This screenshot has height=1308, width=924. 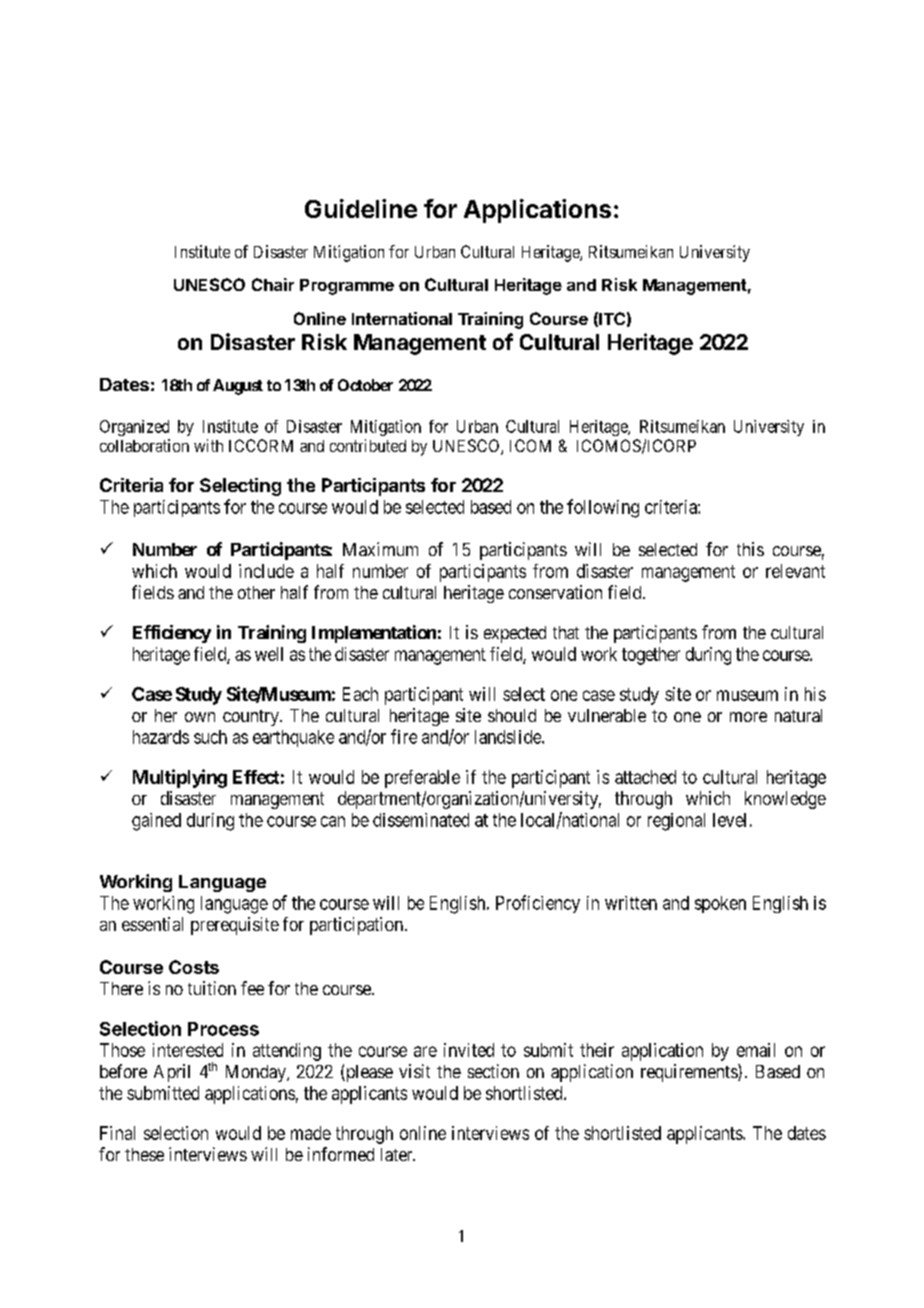 What do you see at coordinates (200, 717) in the screenshot?
I see `own` at bounding box center [200, 717].
